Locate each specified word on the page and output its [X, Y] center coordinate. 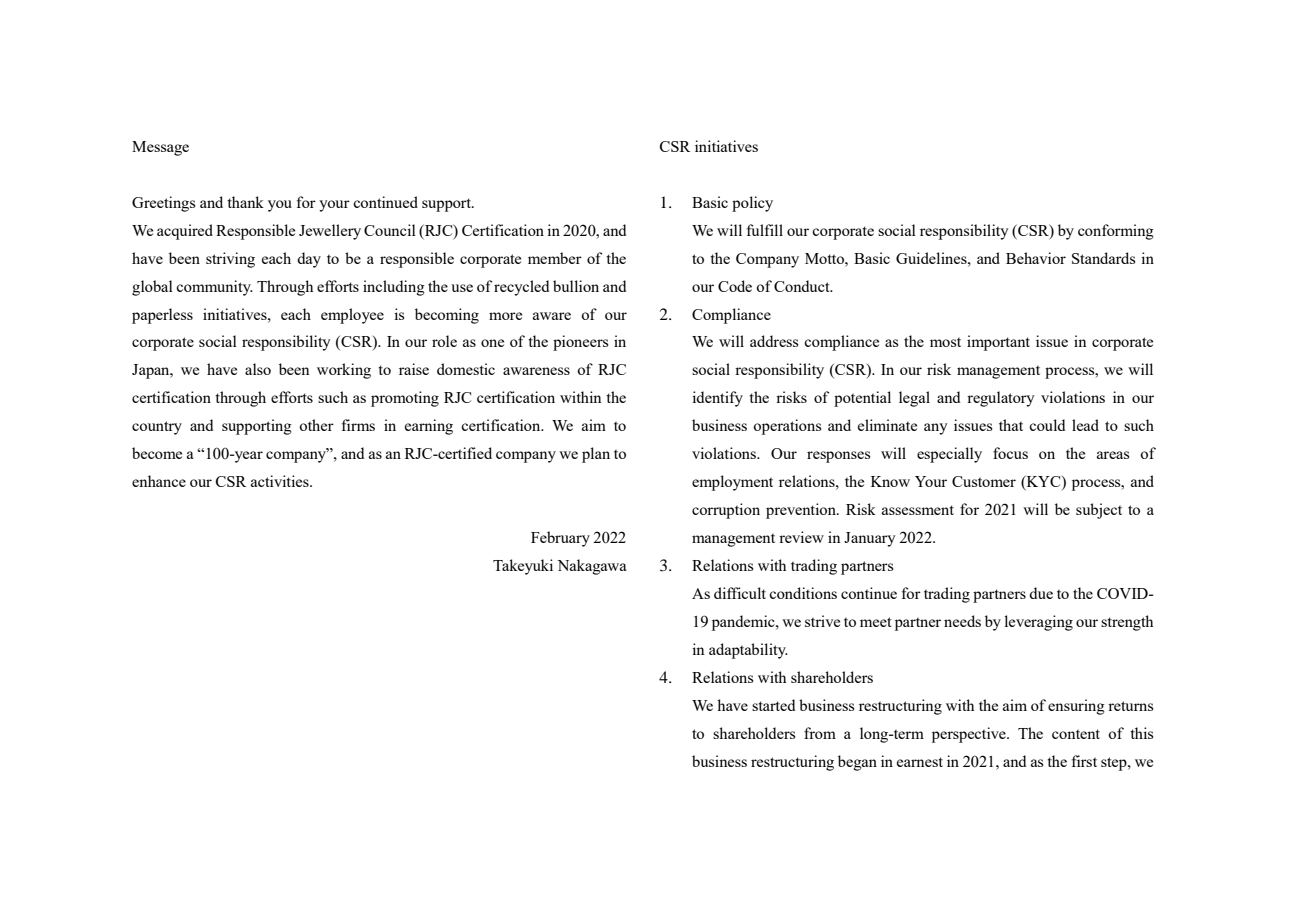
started [773, 705]
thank [245, 202]
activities [281, 481]
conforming [1116, 232]
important [998, 343]
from [820, 733]
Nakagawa [592, 567]
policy [752, 204]
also [258, 369]
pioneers [581, 343]
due [1041, 593]
